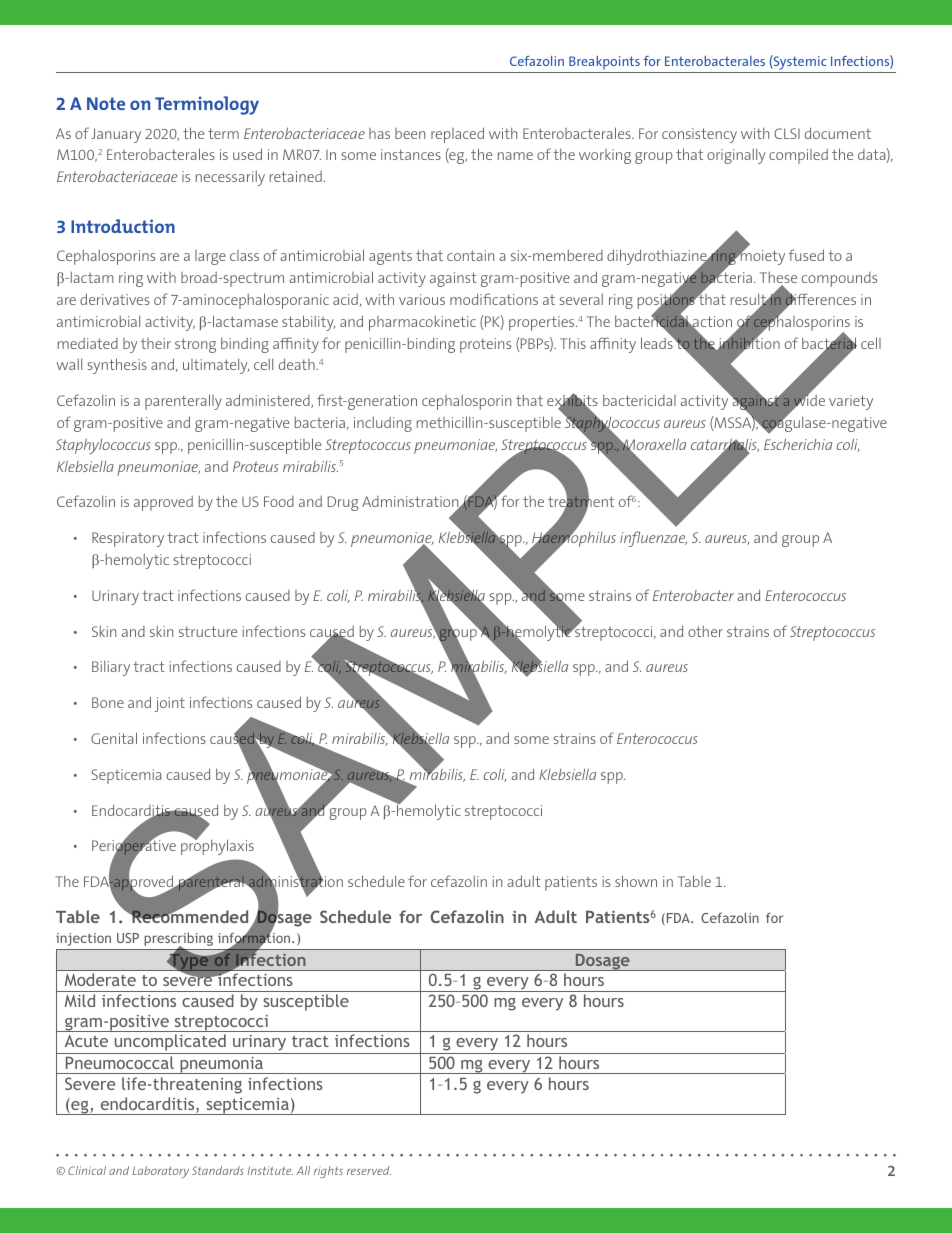  I want to click on reserved, so click(369, 1170).
